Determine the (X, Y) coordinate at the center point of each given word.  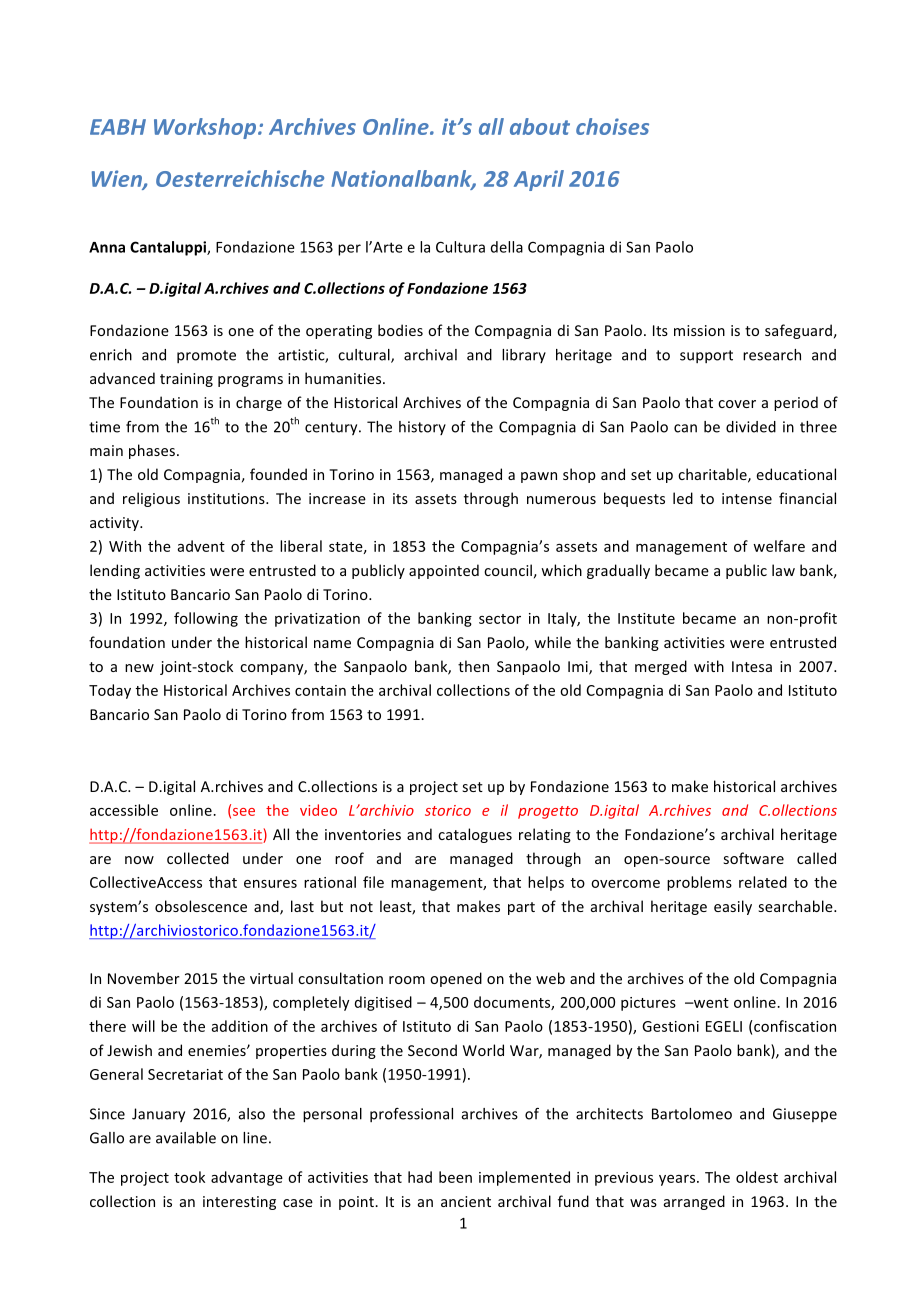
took (189, 1177)
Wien (118, 180)
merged (661, 667)
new (139, 668)
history (422, 428)
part (521, 908)
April (539, 180)
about (540, 126)
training (186, 380)
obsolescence (201, 906)
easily (733, 907)
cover (737, 404)
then (473, 666)
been (455, 1177)
